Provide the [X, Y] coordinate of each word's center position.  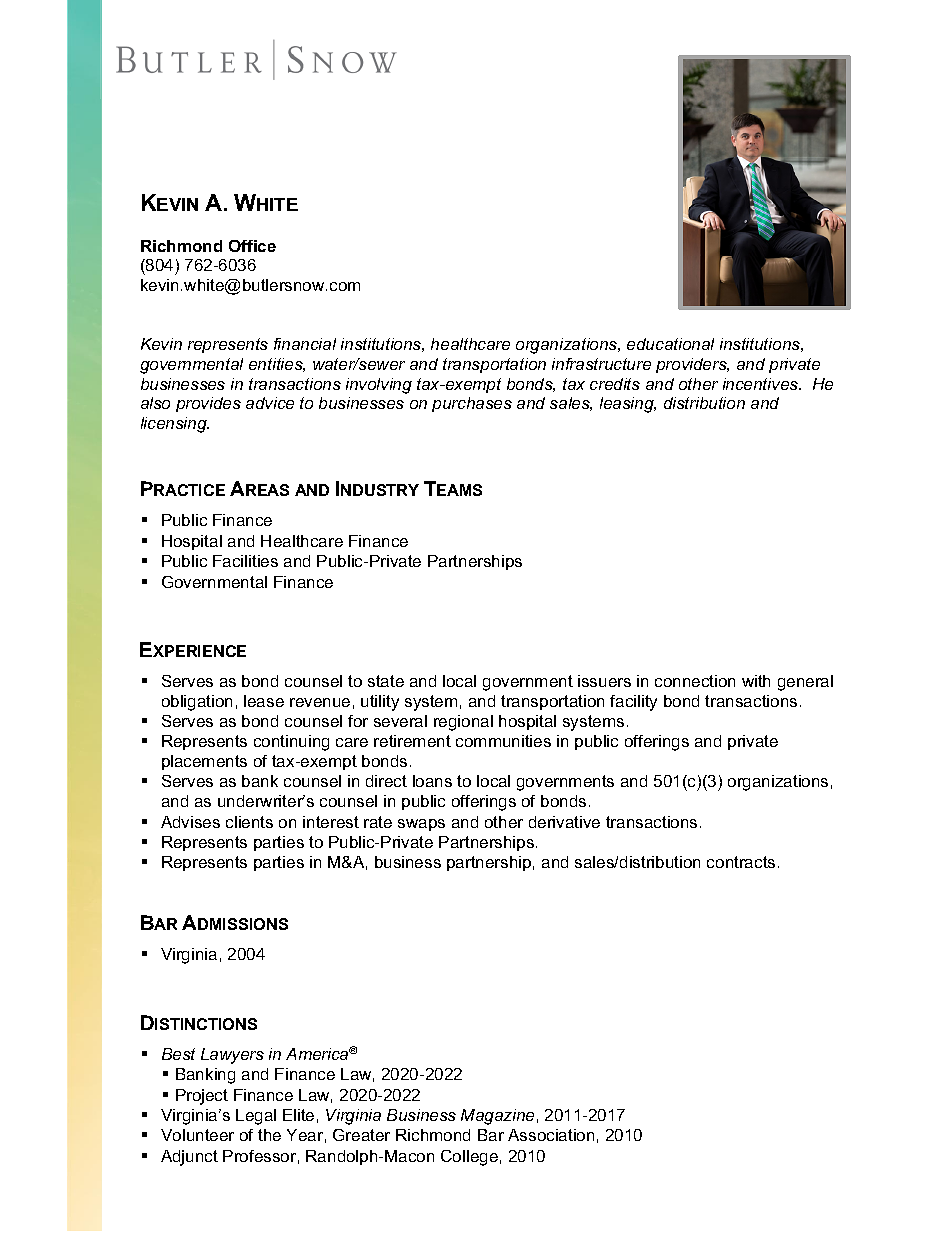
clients [249, 822]
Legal [256, 1117]
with [756, 681]
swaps [421, 825]
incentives [762, 384]
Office [252, 246]
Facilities [245, 561]
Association [551, 1135]
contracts [741, 862]
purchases [472, 404]
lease [264, 701]
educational [670, 344]
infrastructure [601, 364]
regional [463, 723]
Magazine [497, 1117]
